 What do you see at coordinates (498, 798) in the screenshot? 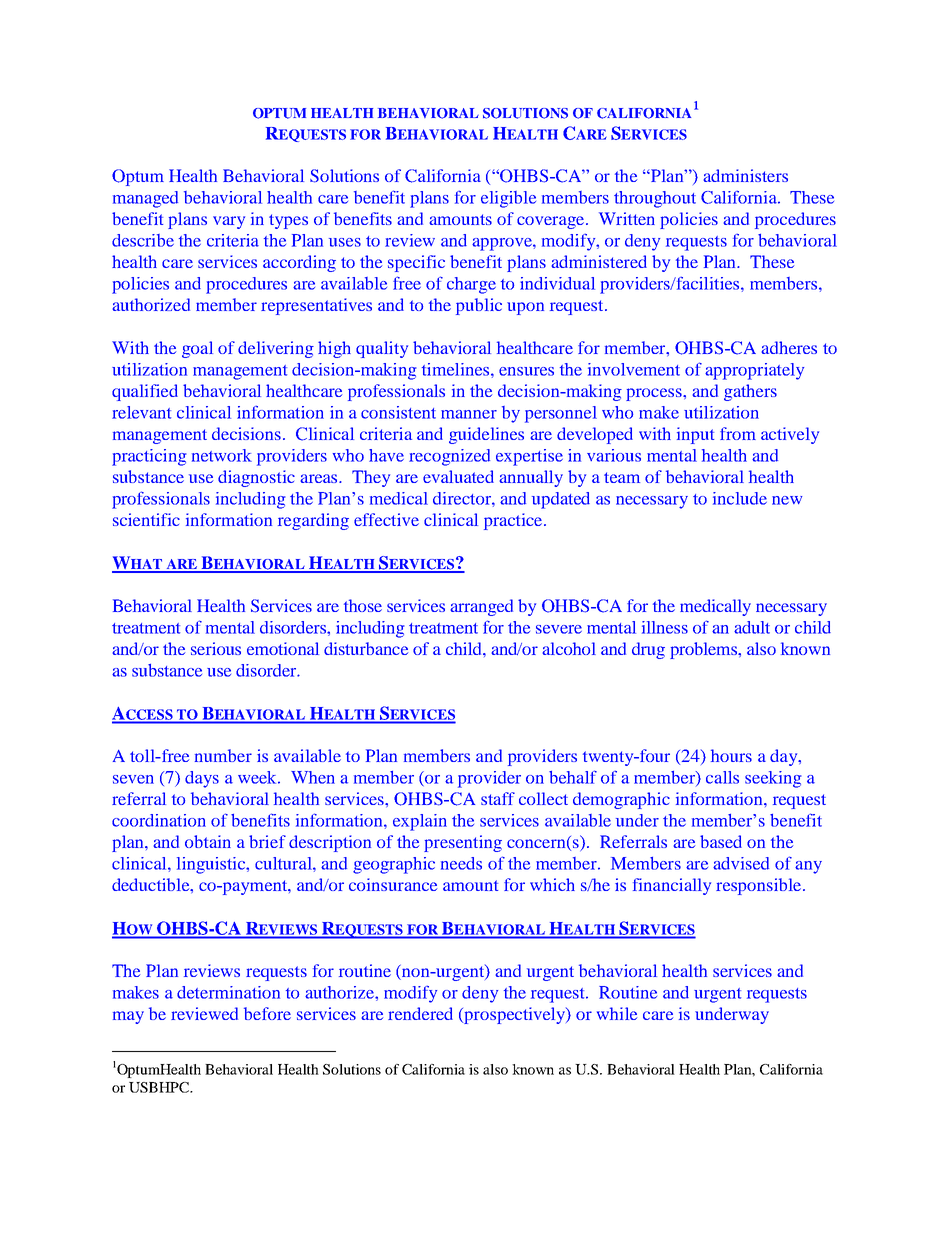
I see `staff` at bounding box center [498, 798].
